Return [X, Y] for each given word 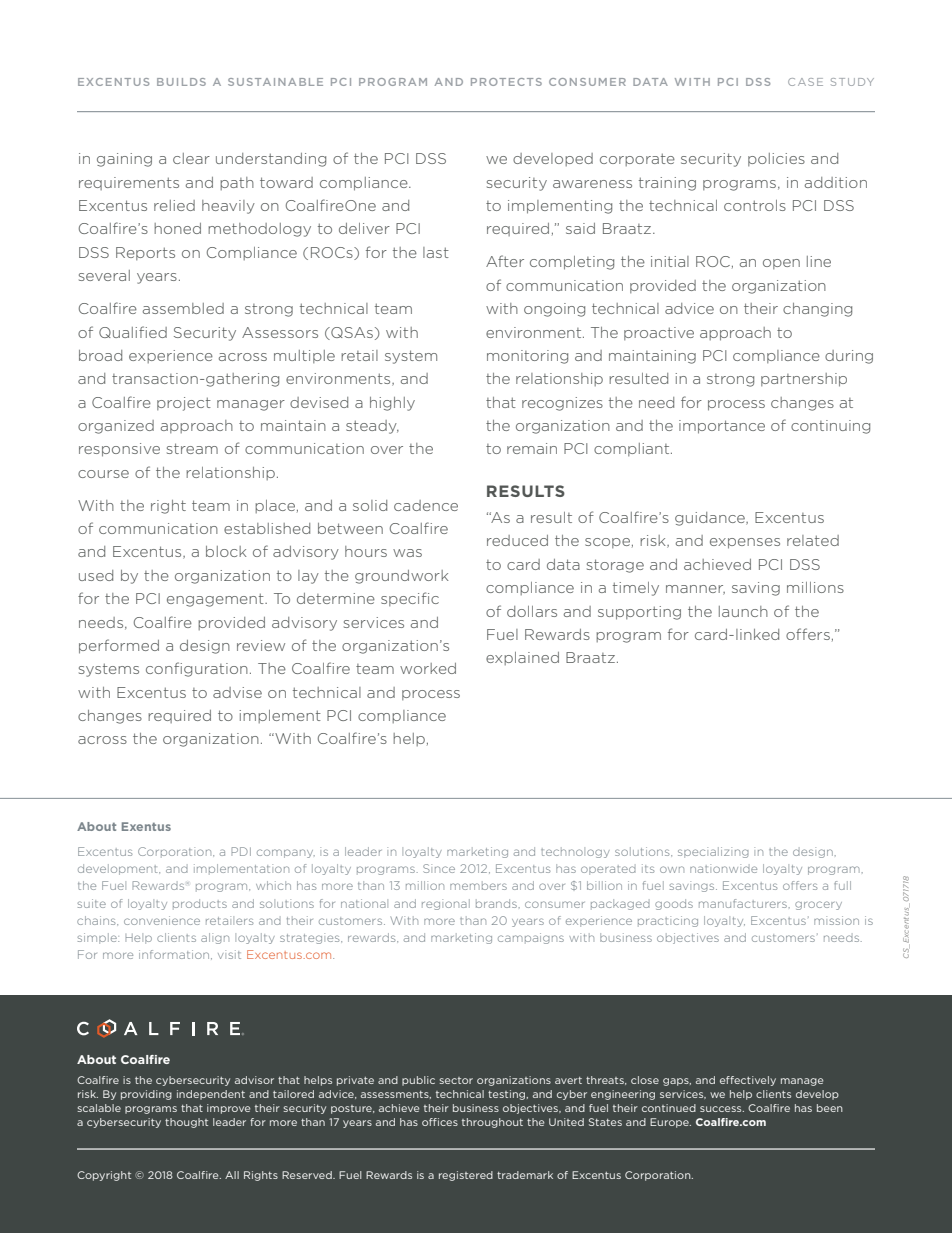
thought [186, 1123]
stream [192, 448]
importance [722, 427]
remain [532, 448]
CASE [805, 82]
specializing [713, 852]
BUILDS [181, 82]
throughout [492, 1123]
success [722, 1109]
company [286, 853]
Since [439, 868]
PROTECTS [506, 82]
